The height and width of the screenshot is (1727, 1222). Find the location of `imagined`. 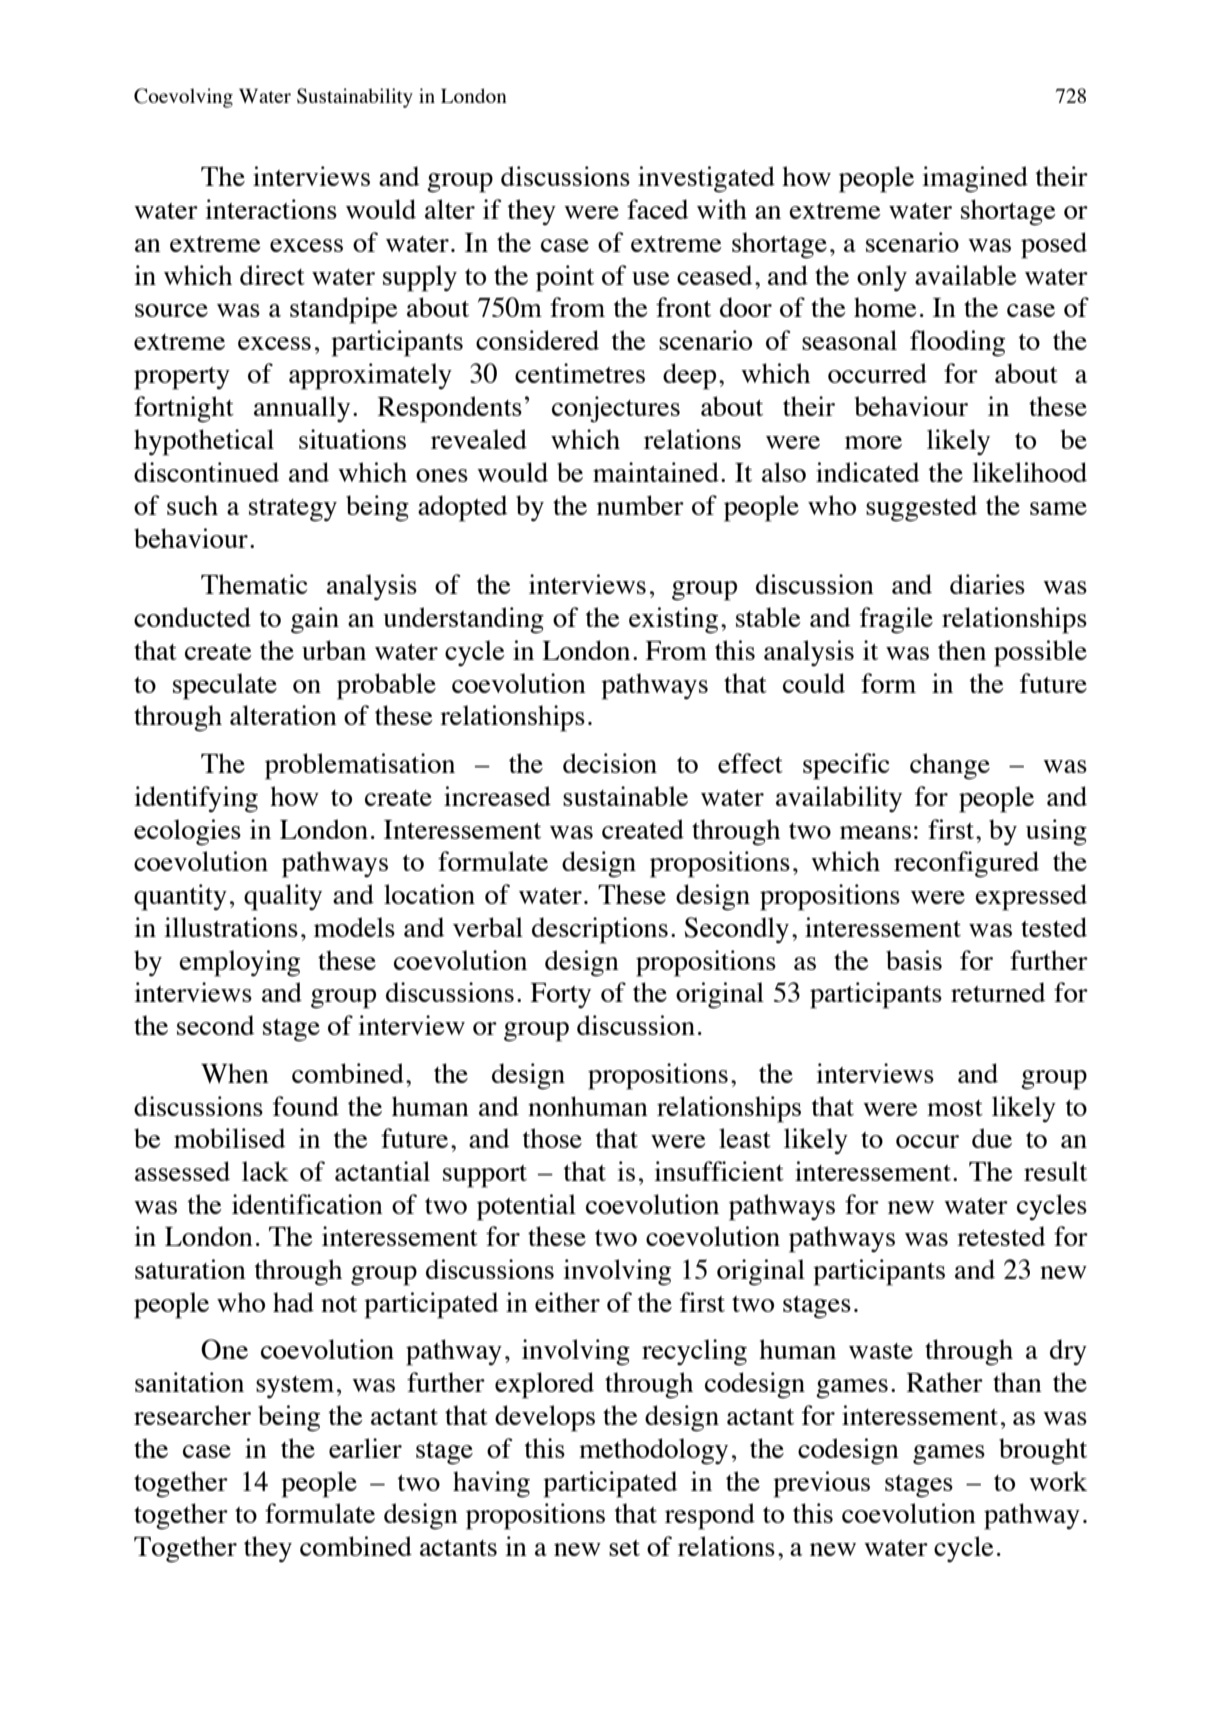

imagined is located at coordinates (975, 179).
